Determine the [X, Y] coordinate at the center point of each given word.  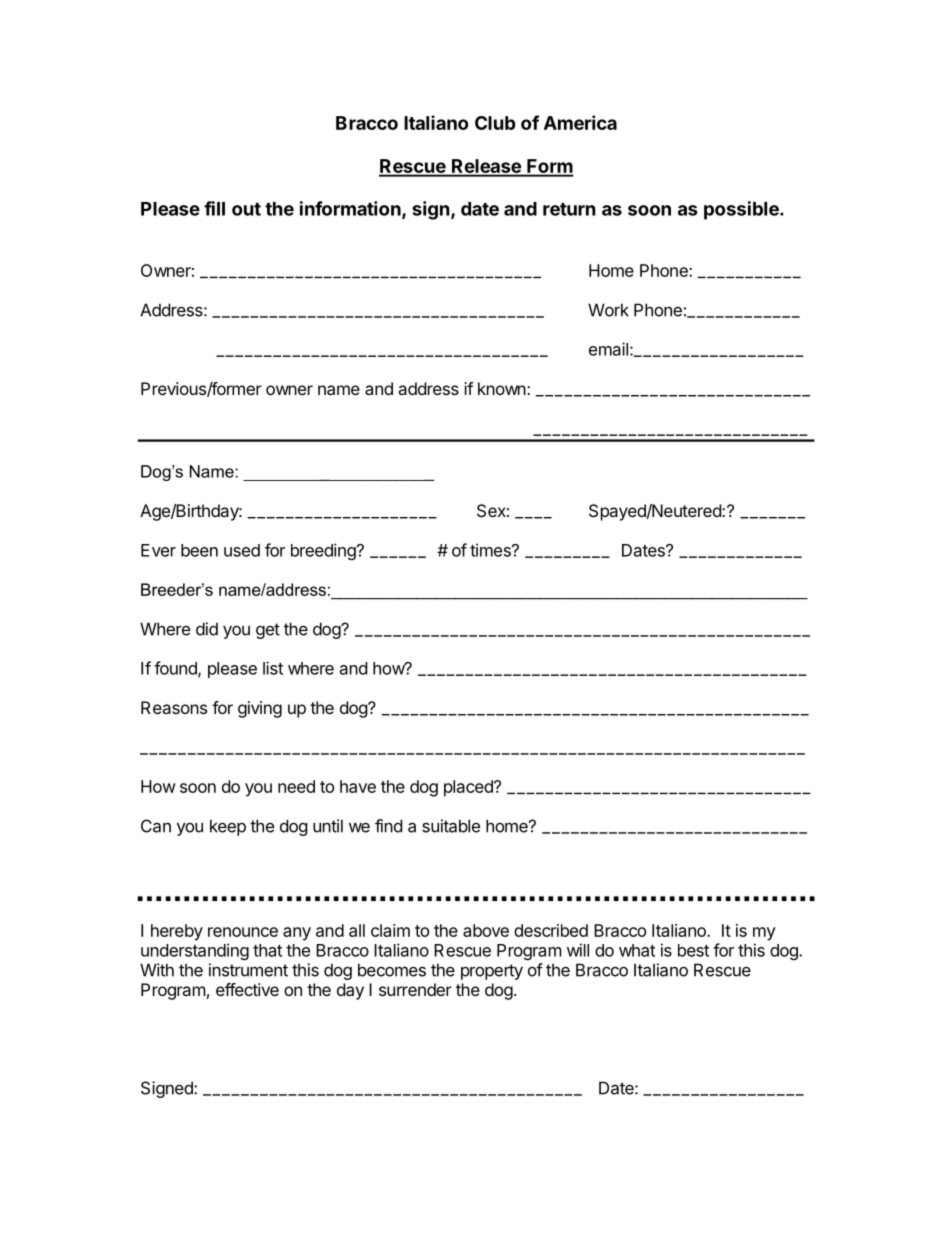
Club [495, 123]
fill [214, 208]
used [242, 550]
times [491, 550]
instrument [248, 970]
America [580, 122]
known [502, 388]
